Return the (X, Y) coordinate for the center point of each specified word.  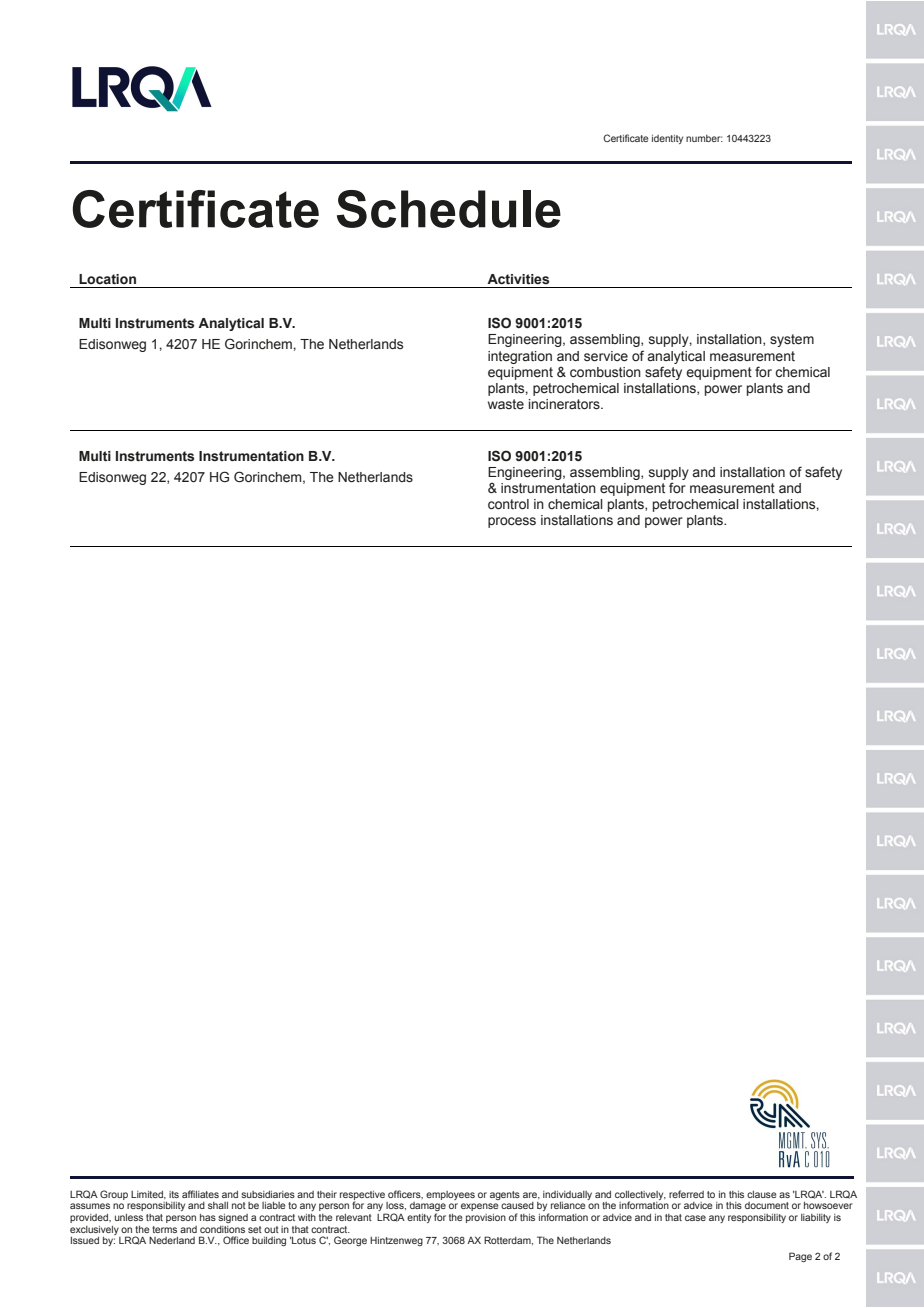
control (508, 504)
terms (164, 1229)
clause (762, 1194)
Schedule (449, 209)
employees (450, 1195)
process (512, 522)
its (174, 1194)
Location (107, 279)
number (704, 138)
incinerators (565, 404)
